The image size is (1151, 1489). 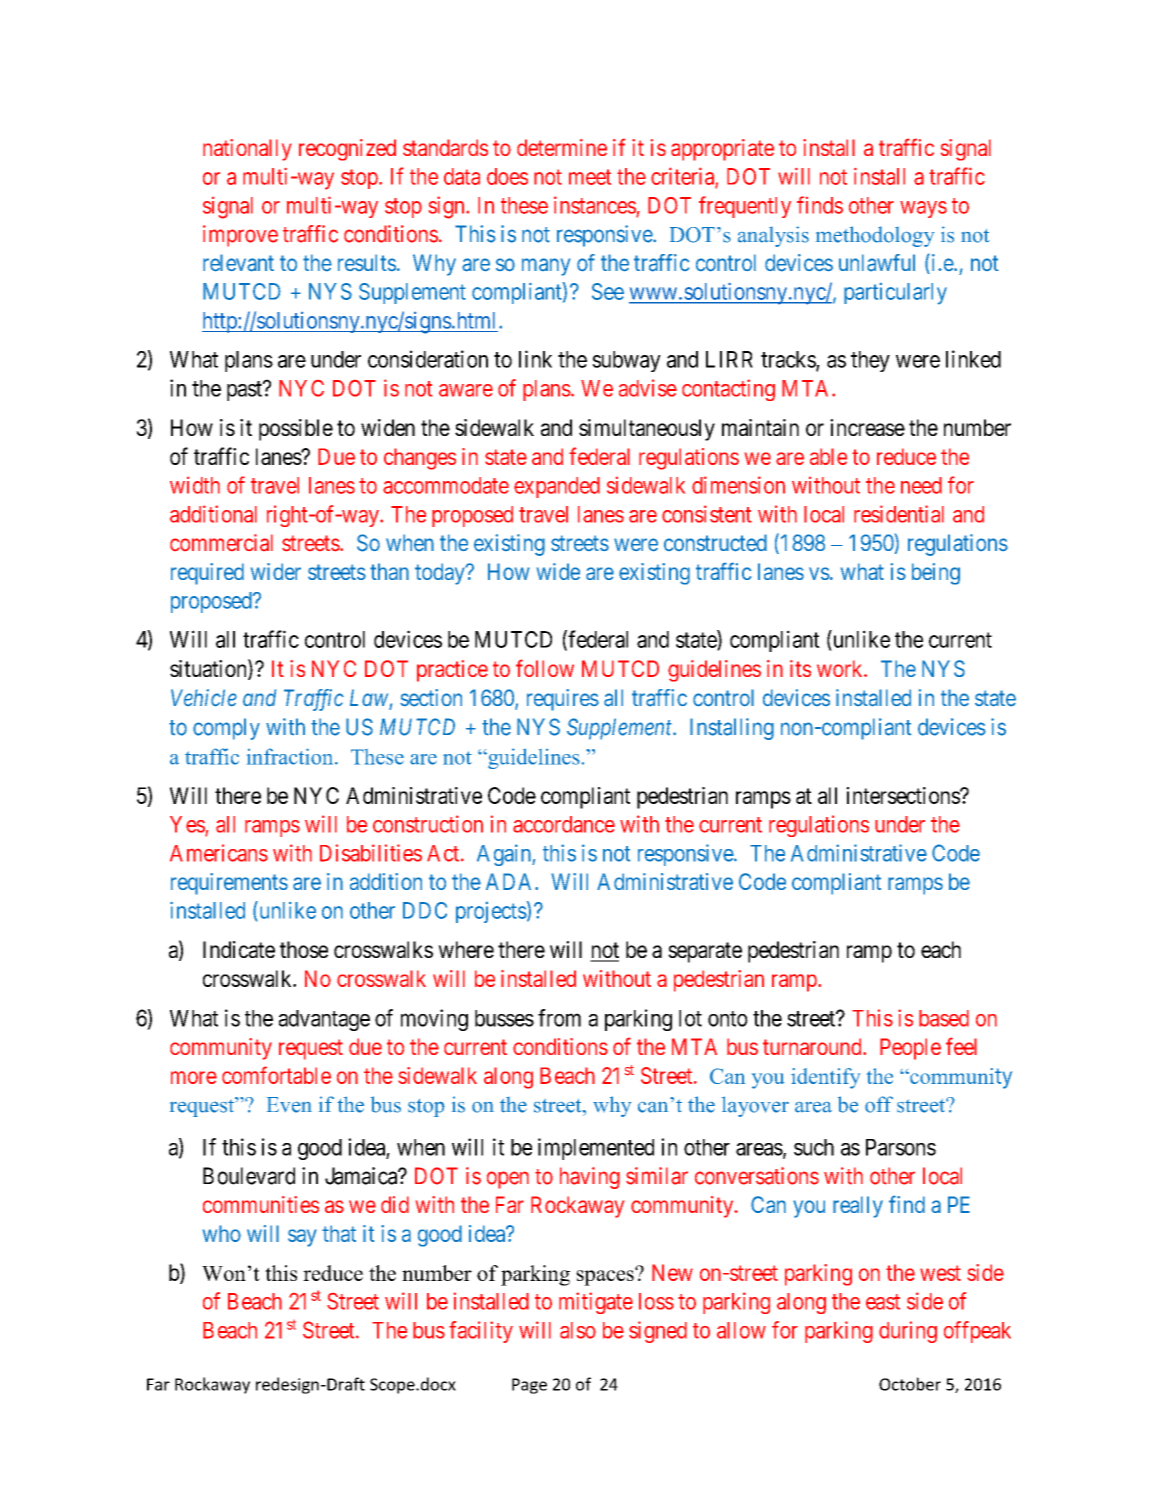 What do you see at coordinates (590, 177) in the image?
I see `meet` at bounding box center [590, 177].
